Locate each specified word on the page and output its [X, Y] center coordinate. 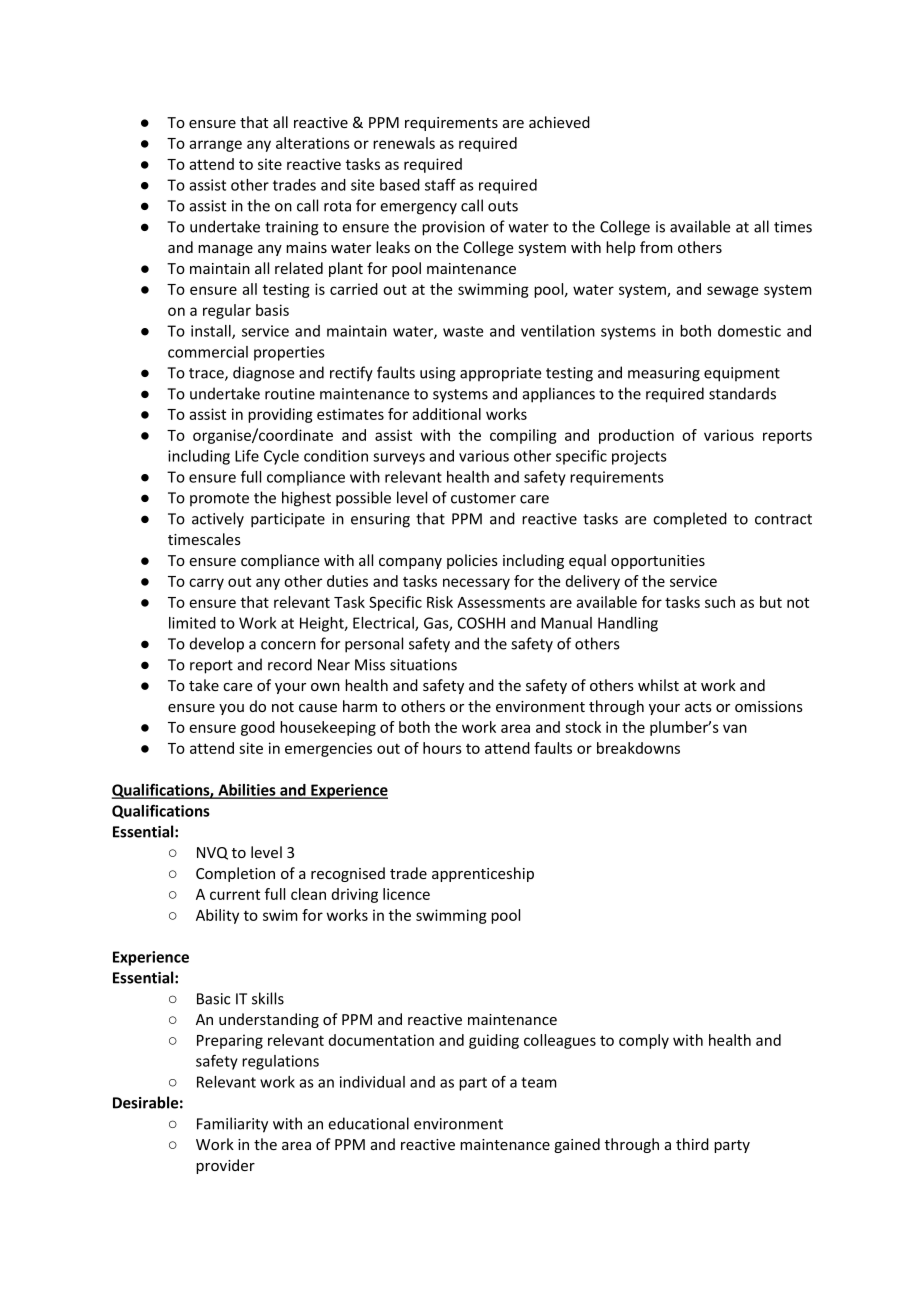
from [656, 247]
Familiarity [232, 1125]
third [692, 1144]
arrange [215, 146]
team [539, 1082]
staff [440, 184]
